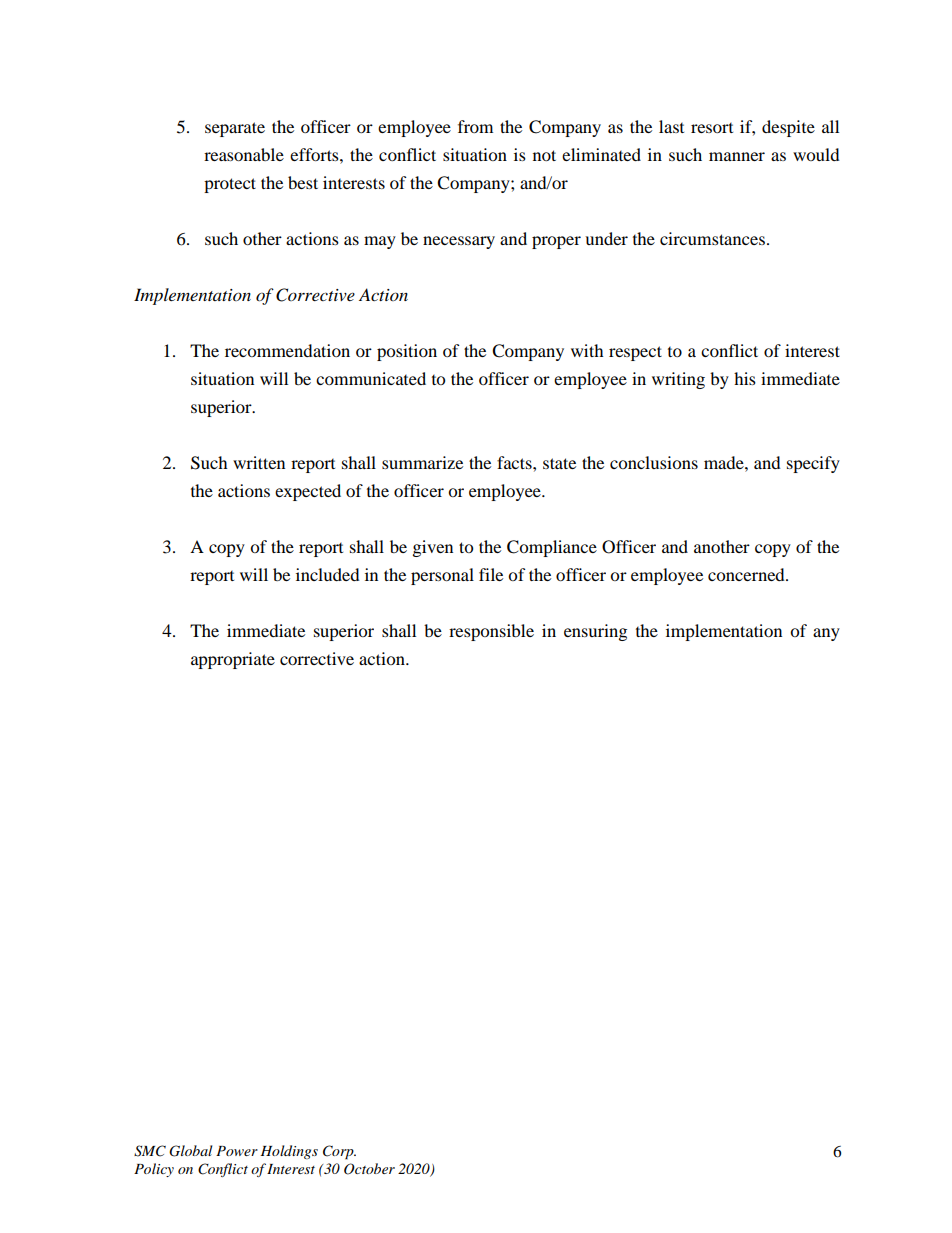 The height and width of the screenshot is (1233, 952). I want to click on reasonable, so click(244, 154).
